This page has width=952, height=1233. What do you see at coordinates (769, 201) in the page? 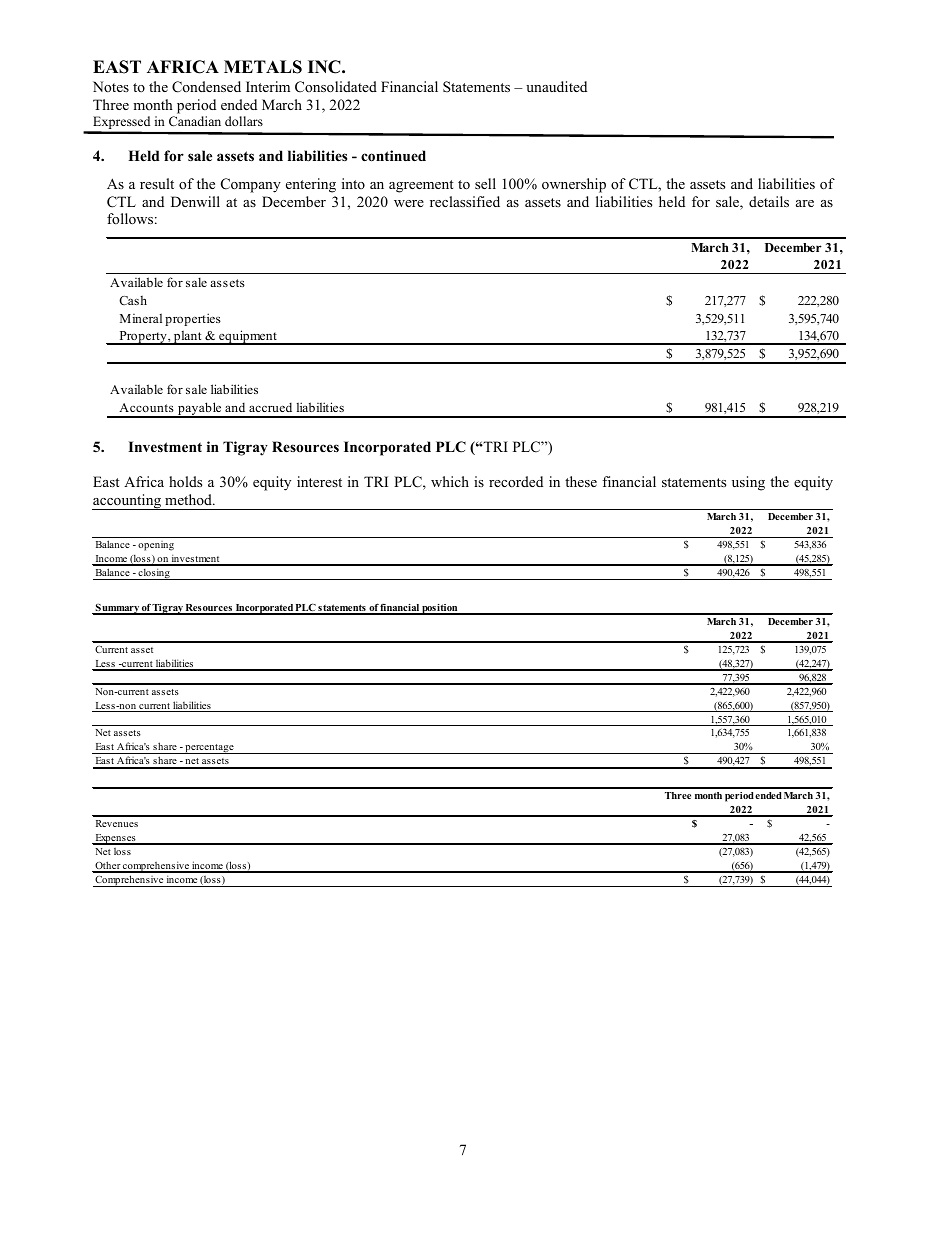
I see `details` at bounding box center [769, 201].
